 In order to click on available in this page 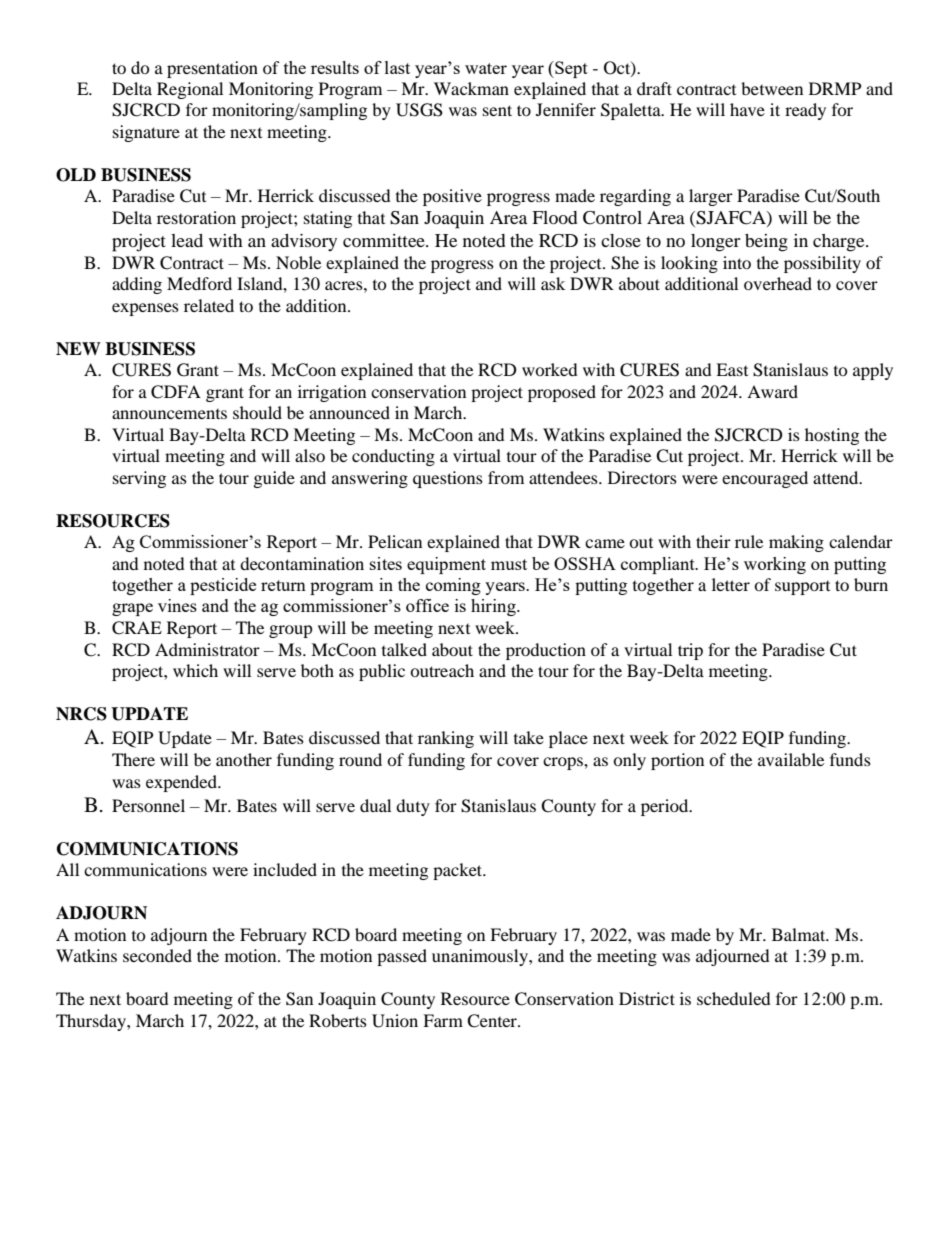, I will do `click(791, 759)`.
